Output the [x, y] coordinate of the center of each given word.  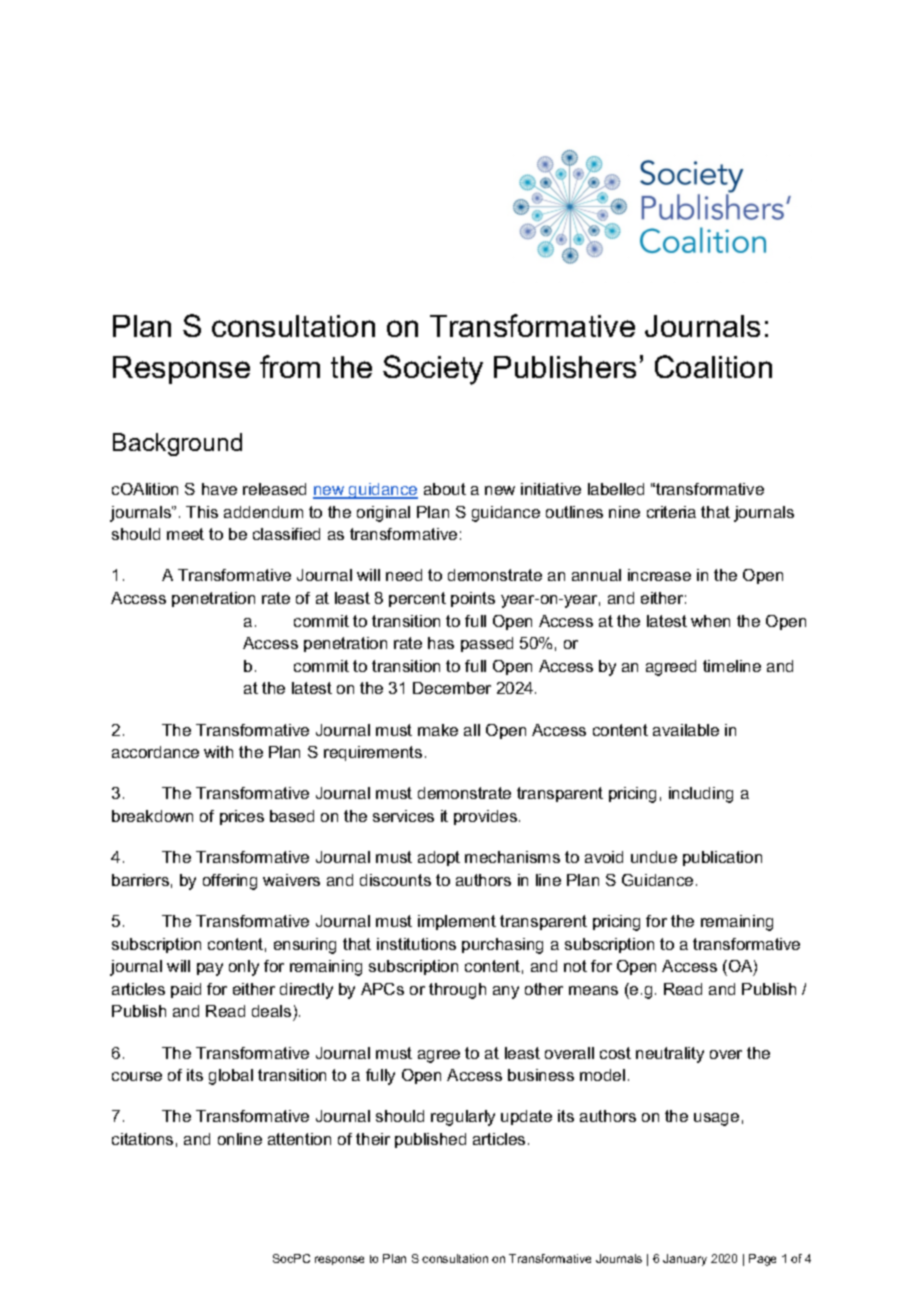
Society [433, 370]
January [685, 1260]
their [373, 1139]
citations [142, 1139]
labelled [616, 489]
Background [177, 444]
